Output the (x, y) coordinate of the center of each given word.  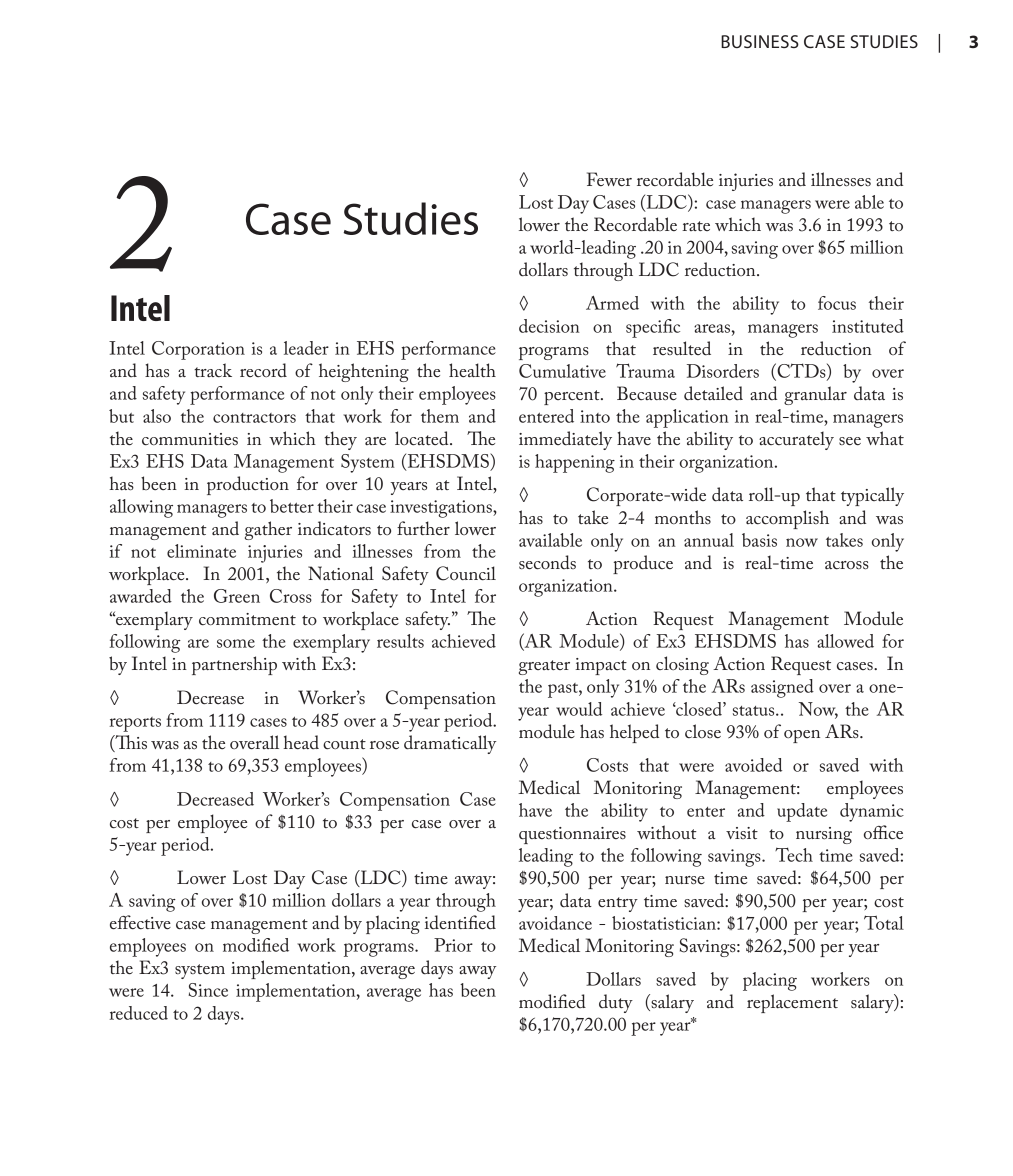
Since (208, 990)
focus (837, 303)
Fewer (609, 179)
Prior (453, 945)
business (760, 41)
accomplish (787, 519)
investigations (442, 509)
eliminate (201, 551)
